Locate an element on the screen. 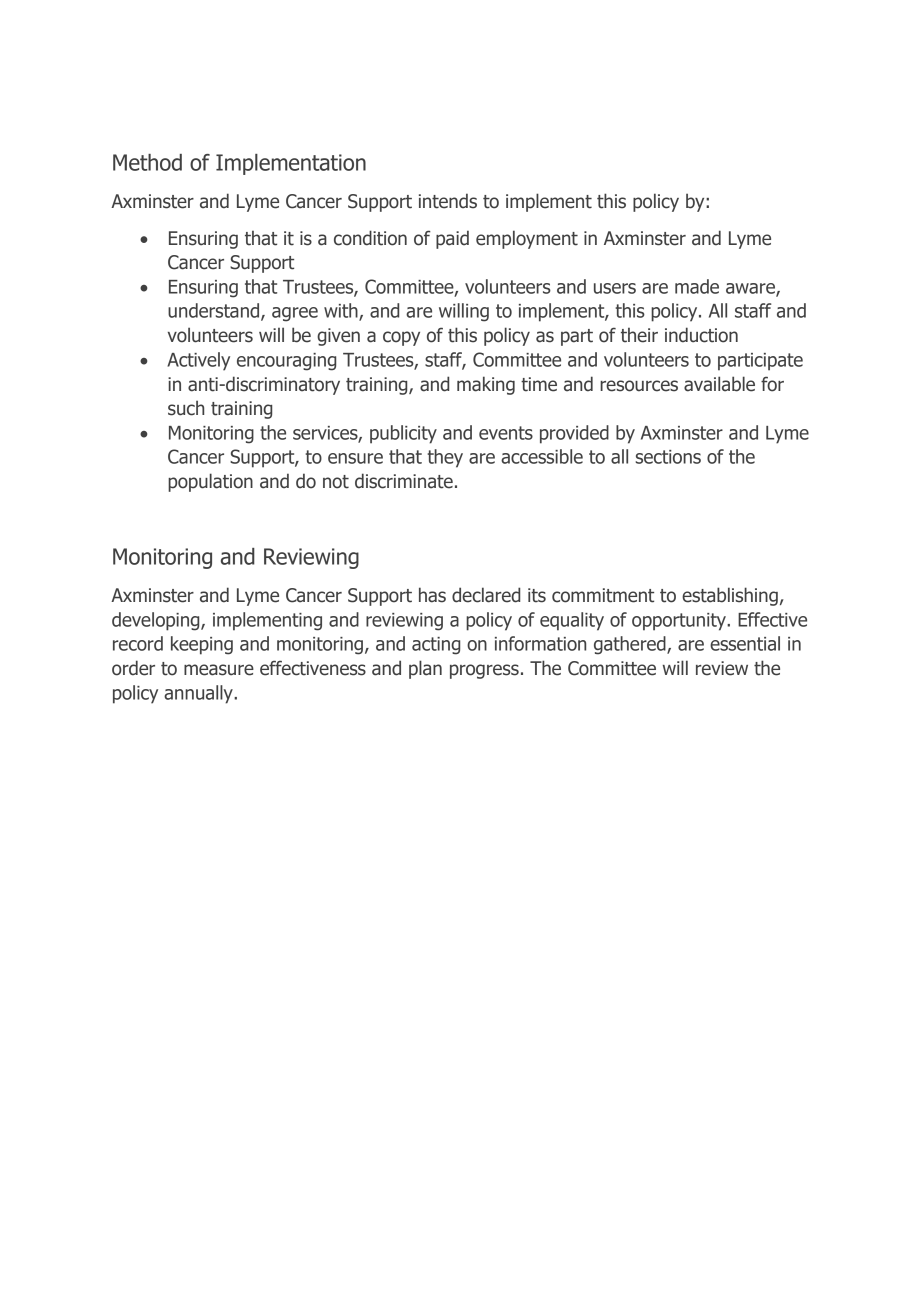 Image resolution: width=924 pixels, height=1308 pixels. sections is located at coordinates (668, 457).
